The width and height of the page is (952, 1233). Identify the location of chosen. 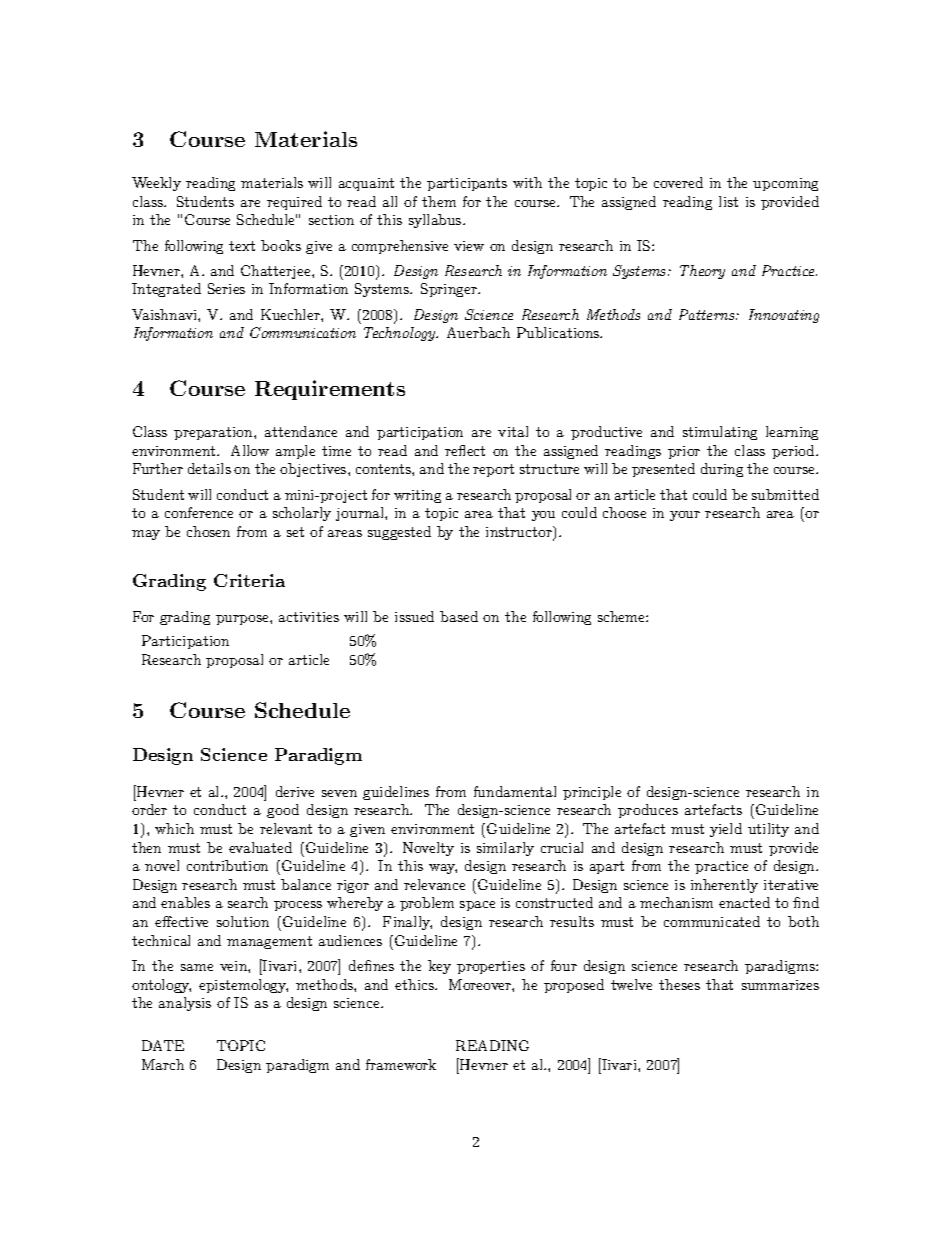
(208, 531).
